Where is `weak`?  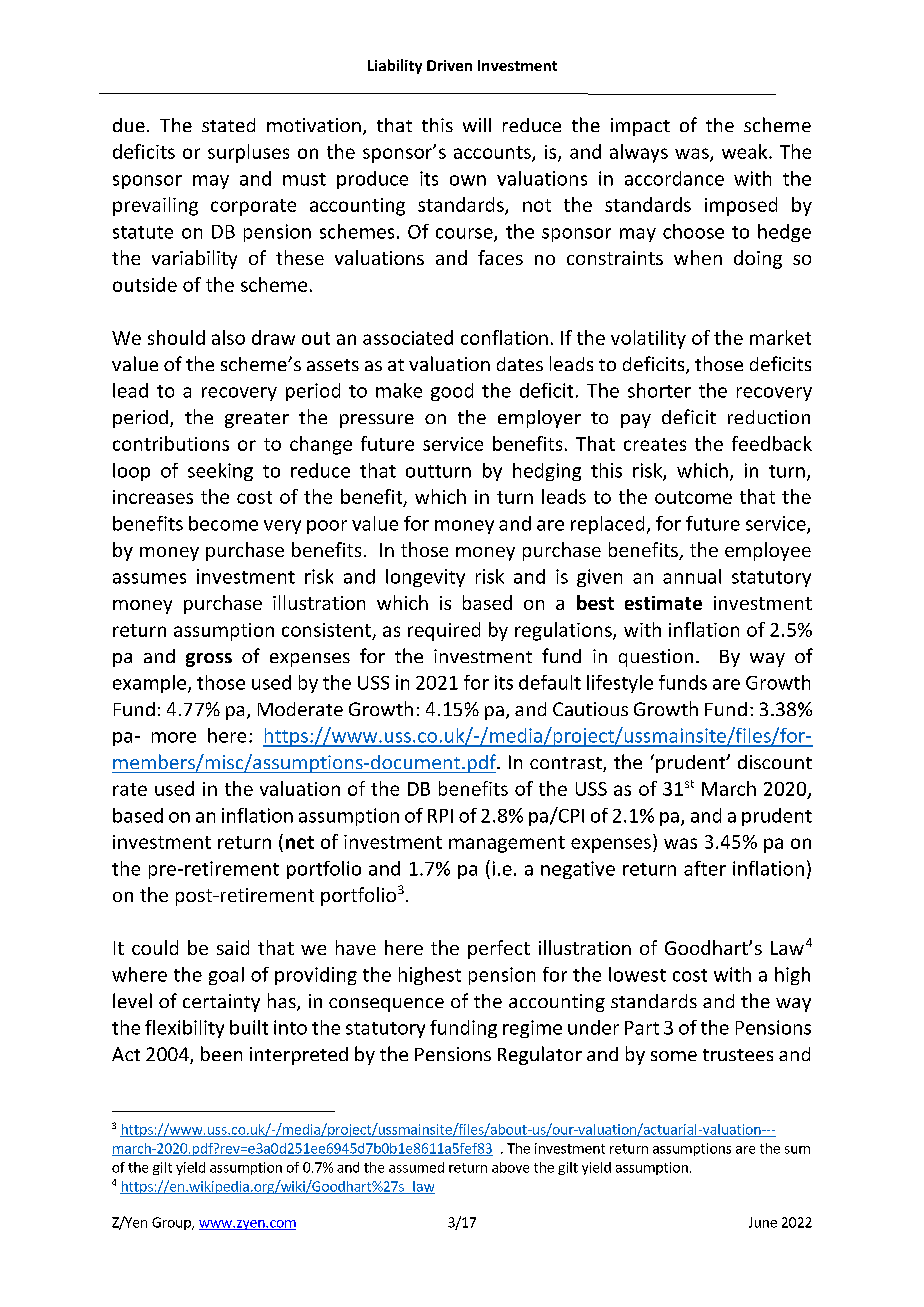
weak is located at coordinates (746, 151).
